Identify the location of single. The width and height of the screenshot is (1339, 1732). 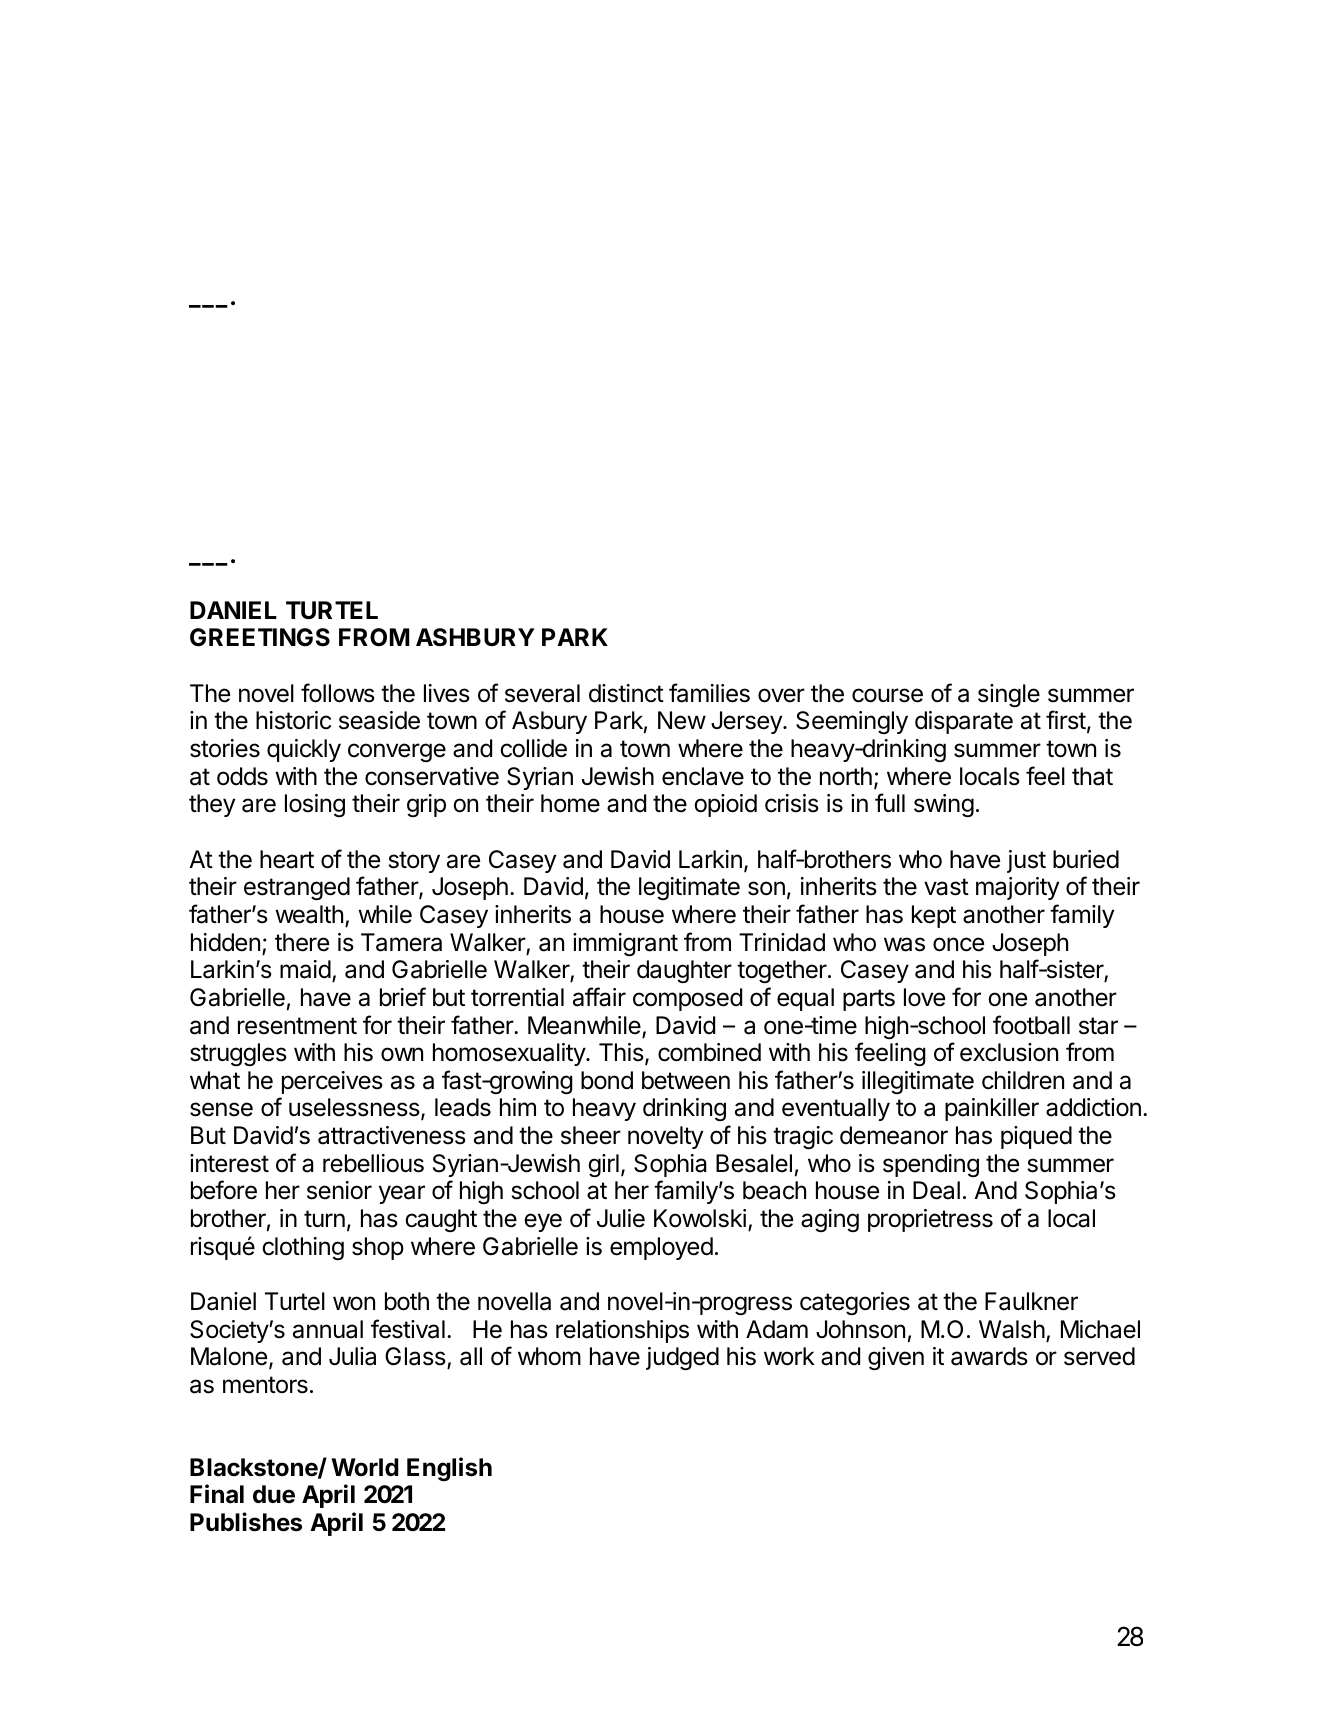
(1009, 695).
